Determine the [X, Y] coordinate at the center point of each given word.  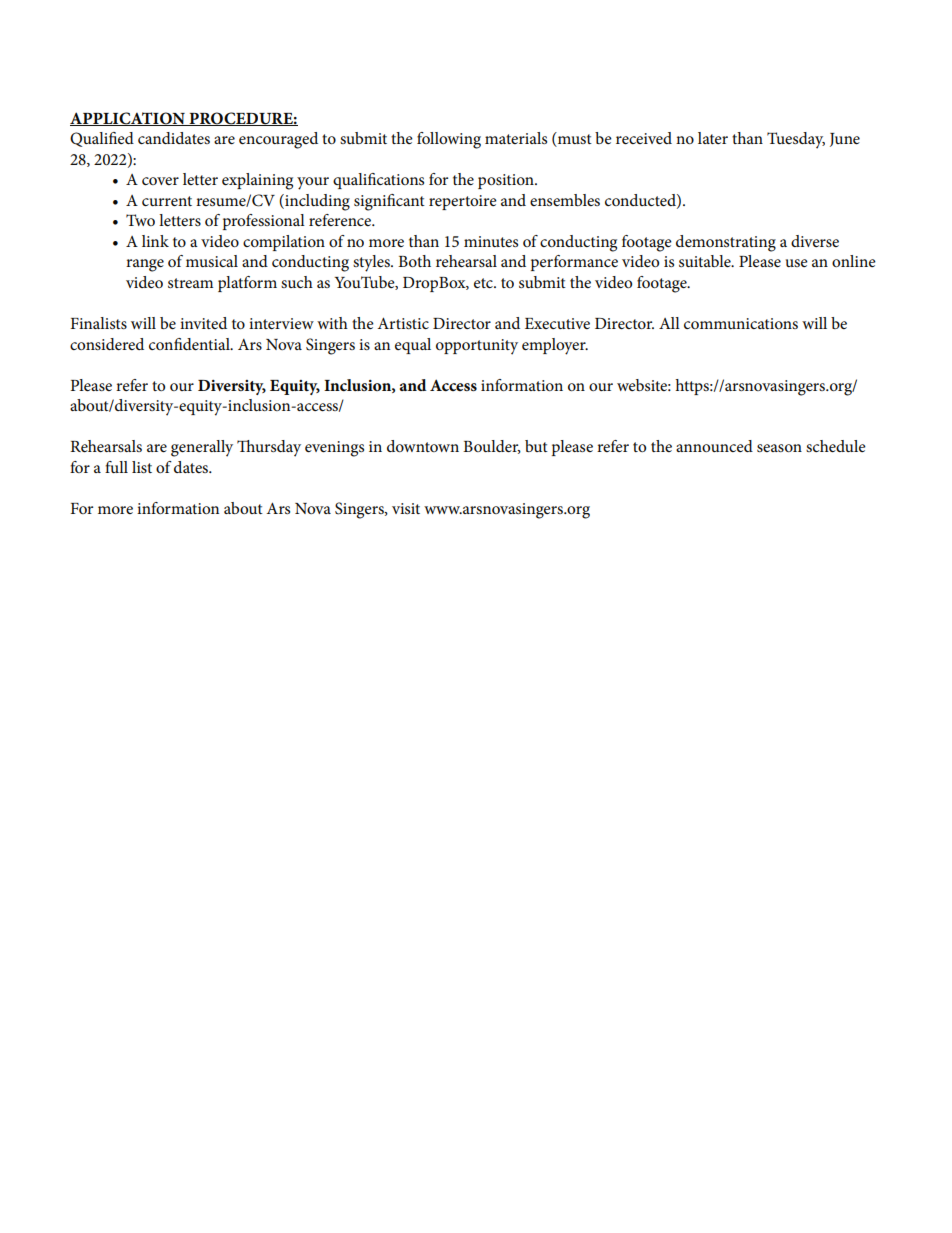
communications [741, 323]
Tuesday [796, 140]
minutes [491, 241]
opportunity [477, 347]
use [797, 263]
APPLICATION [128, 119]
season [779, 448]
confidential [190, 344]
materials [516, 138]
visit [406, 508]
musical [212, 261]
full [116, 467]
